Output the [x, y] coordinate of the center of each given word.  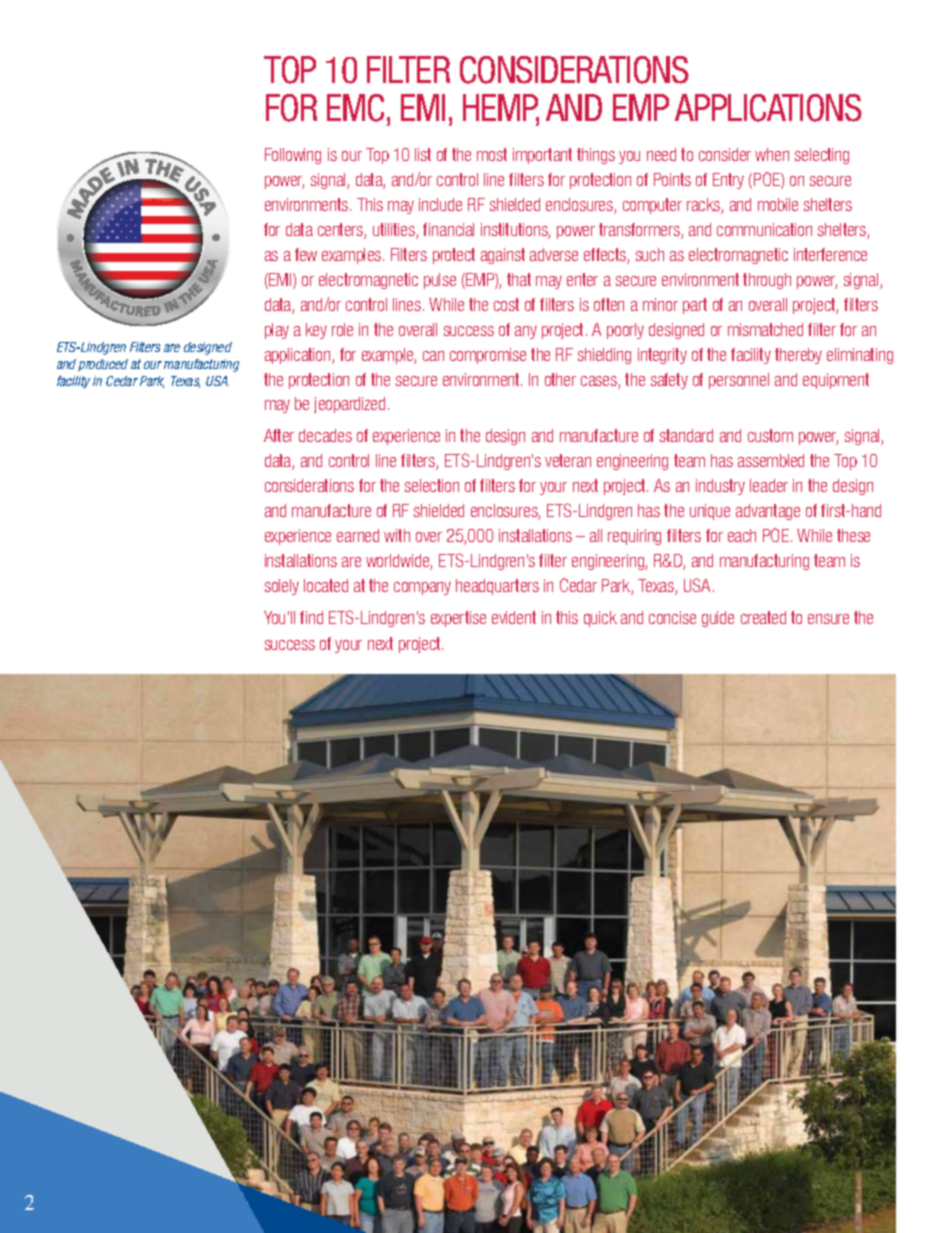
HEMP [501, 109]
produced [103, 365]
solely [282, 587]
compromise [488, 356]
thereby [798, 356]
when [772, 154]
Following [293, 156]
